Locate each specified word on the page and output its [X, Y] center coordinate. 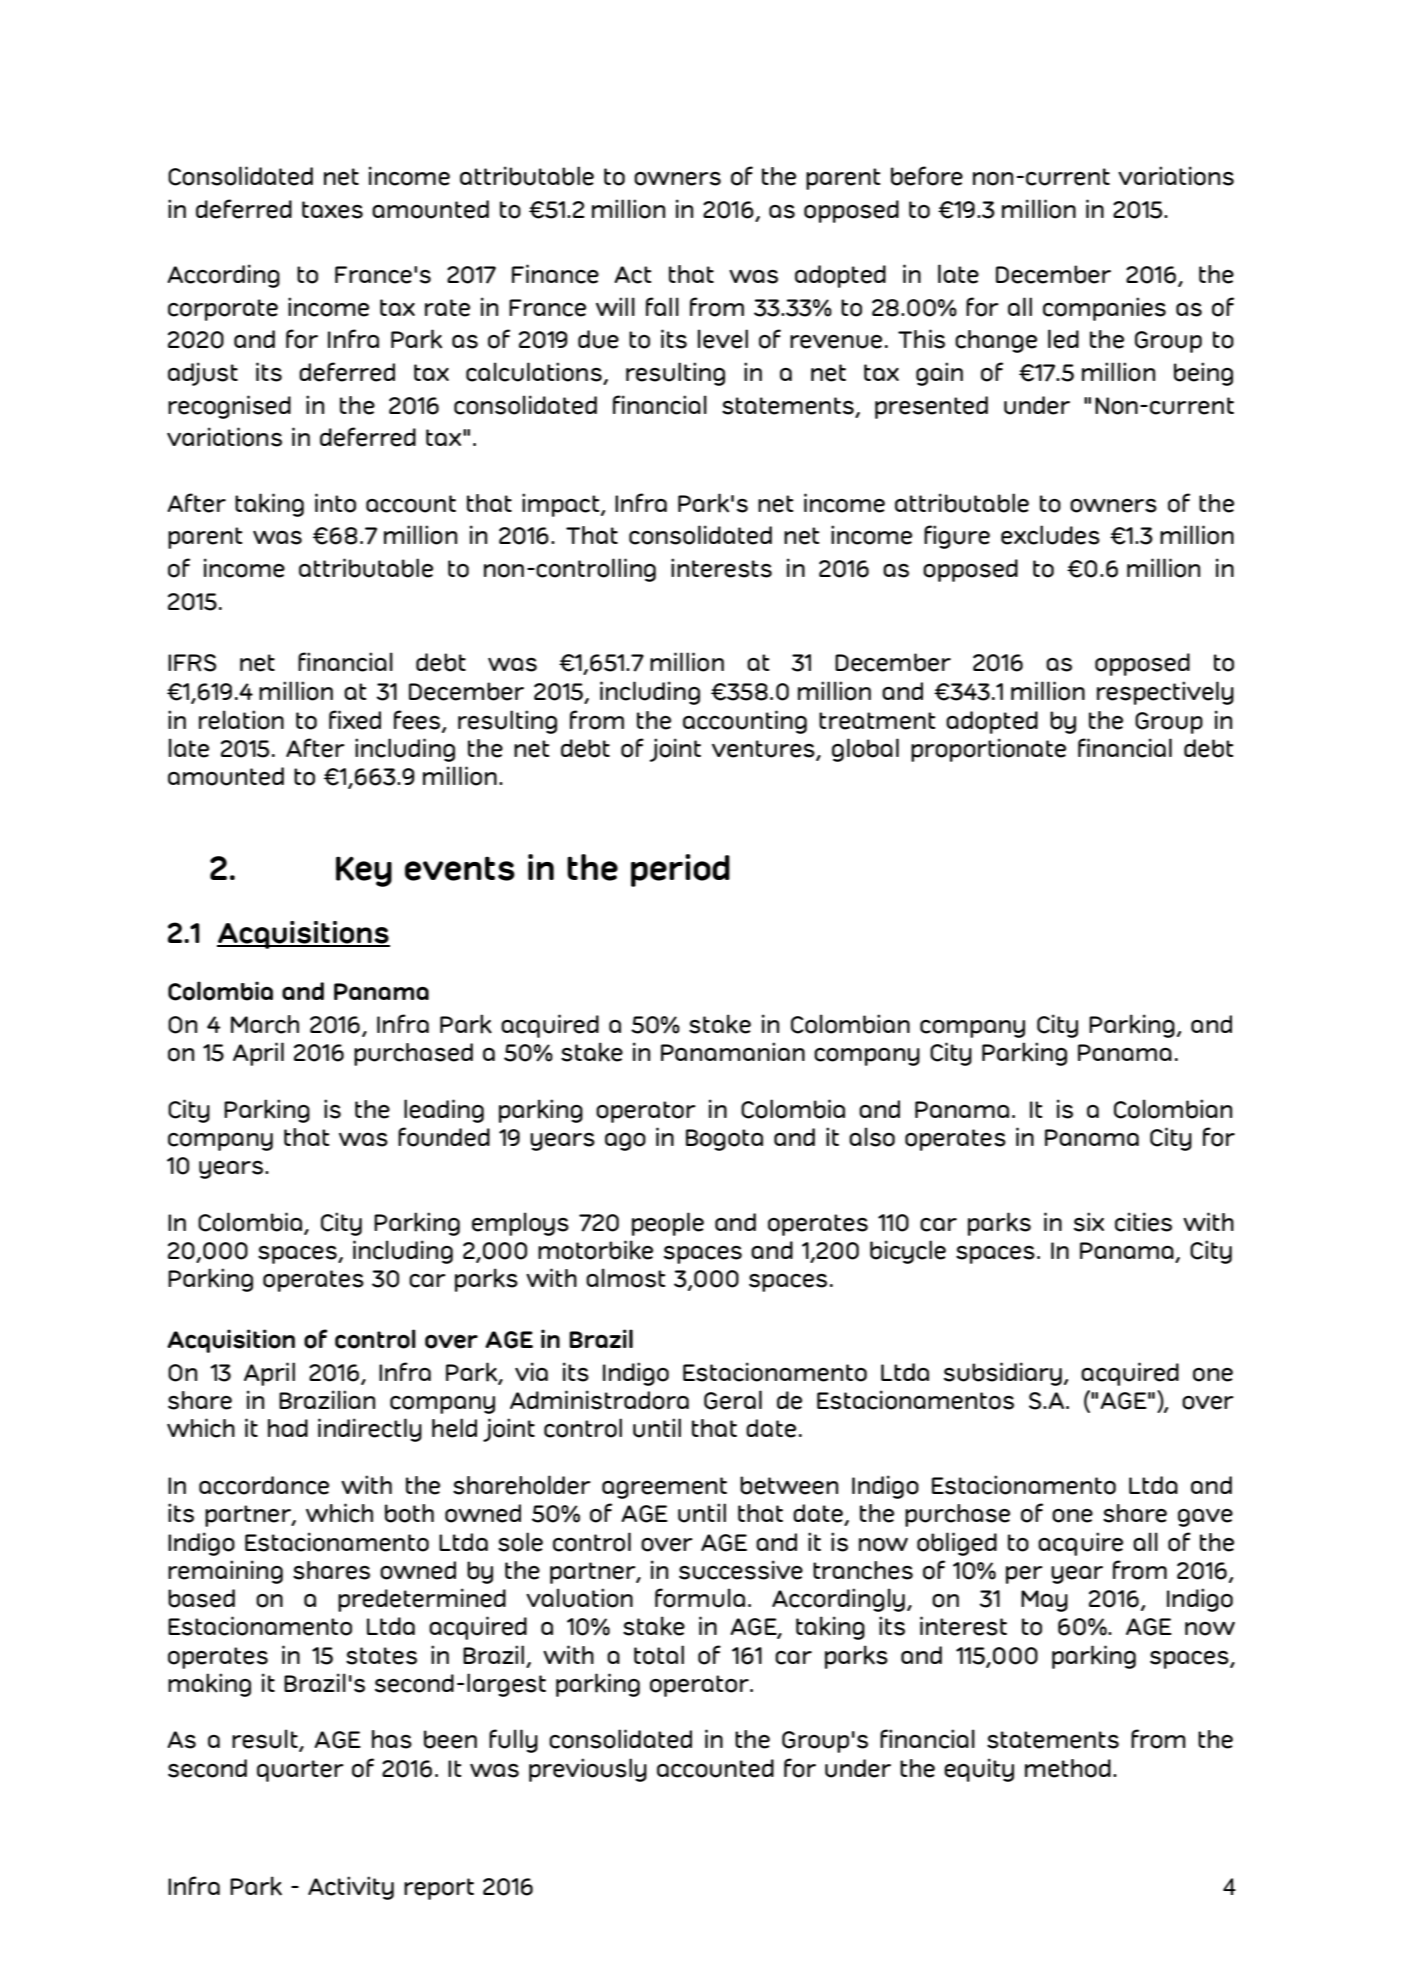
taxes [332, 210]
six [1089, 1222]
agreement [664, 1488]
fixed [355, 720]
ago [625, 1142]
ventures [764, 750]
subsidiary [1003, 1374]
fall [662, 306]
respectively [1165, 693]
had [288, 1428]
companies [1104, 309]
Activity [351, 1888]
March [265, 1024]
